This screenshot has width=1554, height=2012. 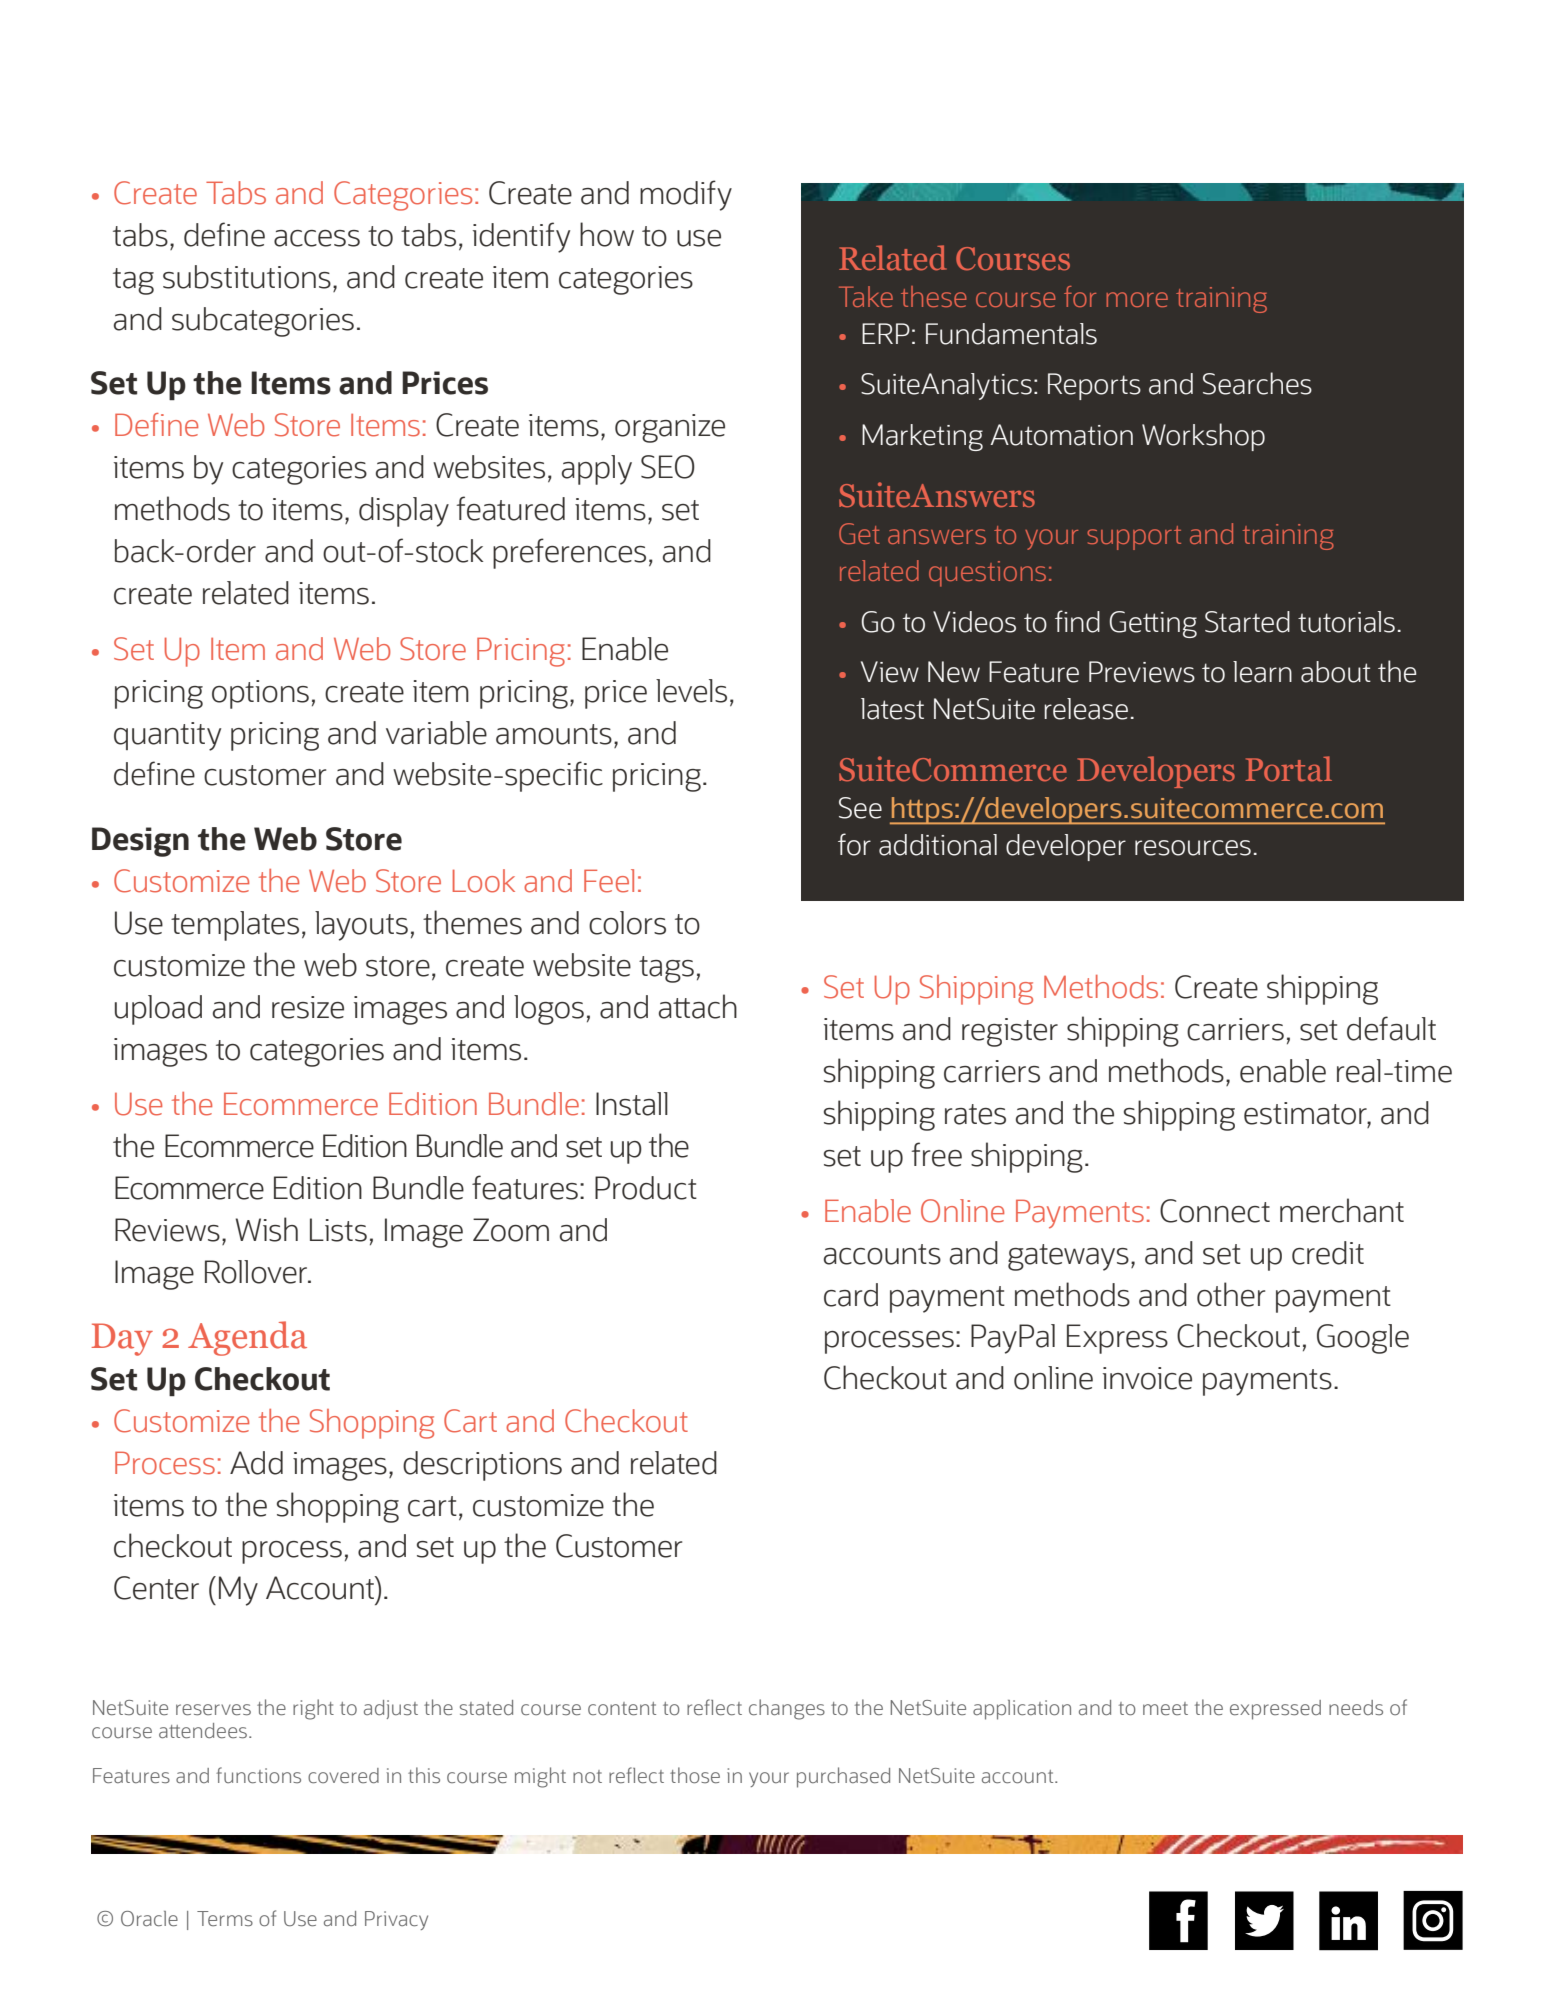 What do you see at coordinates (1391, 1028) in the screenshot?
I see `default` at bounding box center [1391, 1028].
